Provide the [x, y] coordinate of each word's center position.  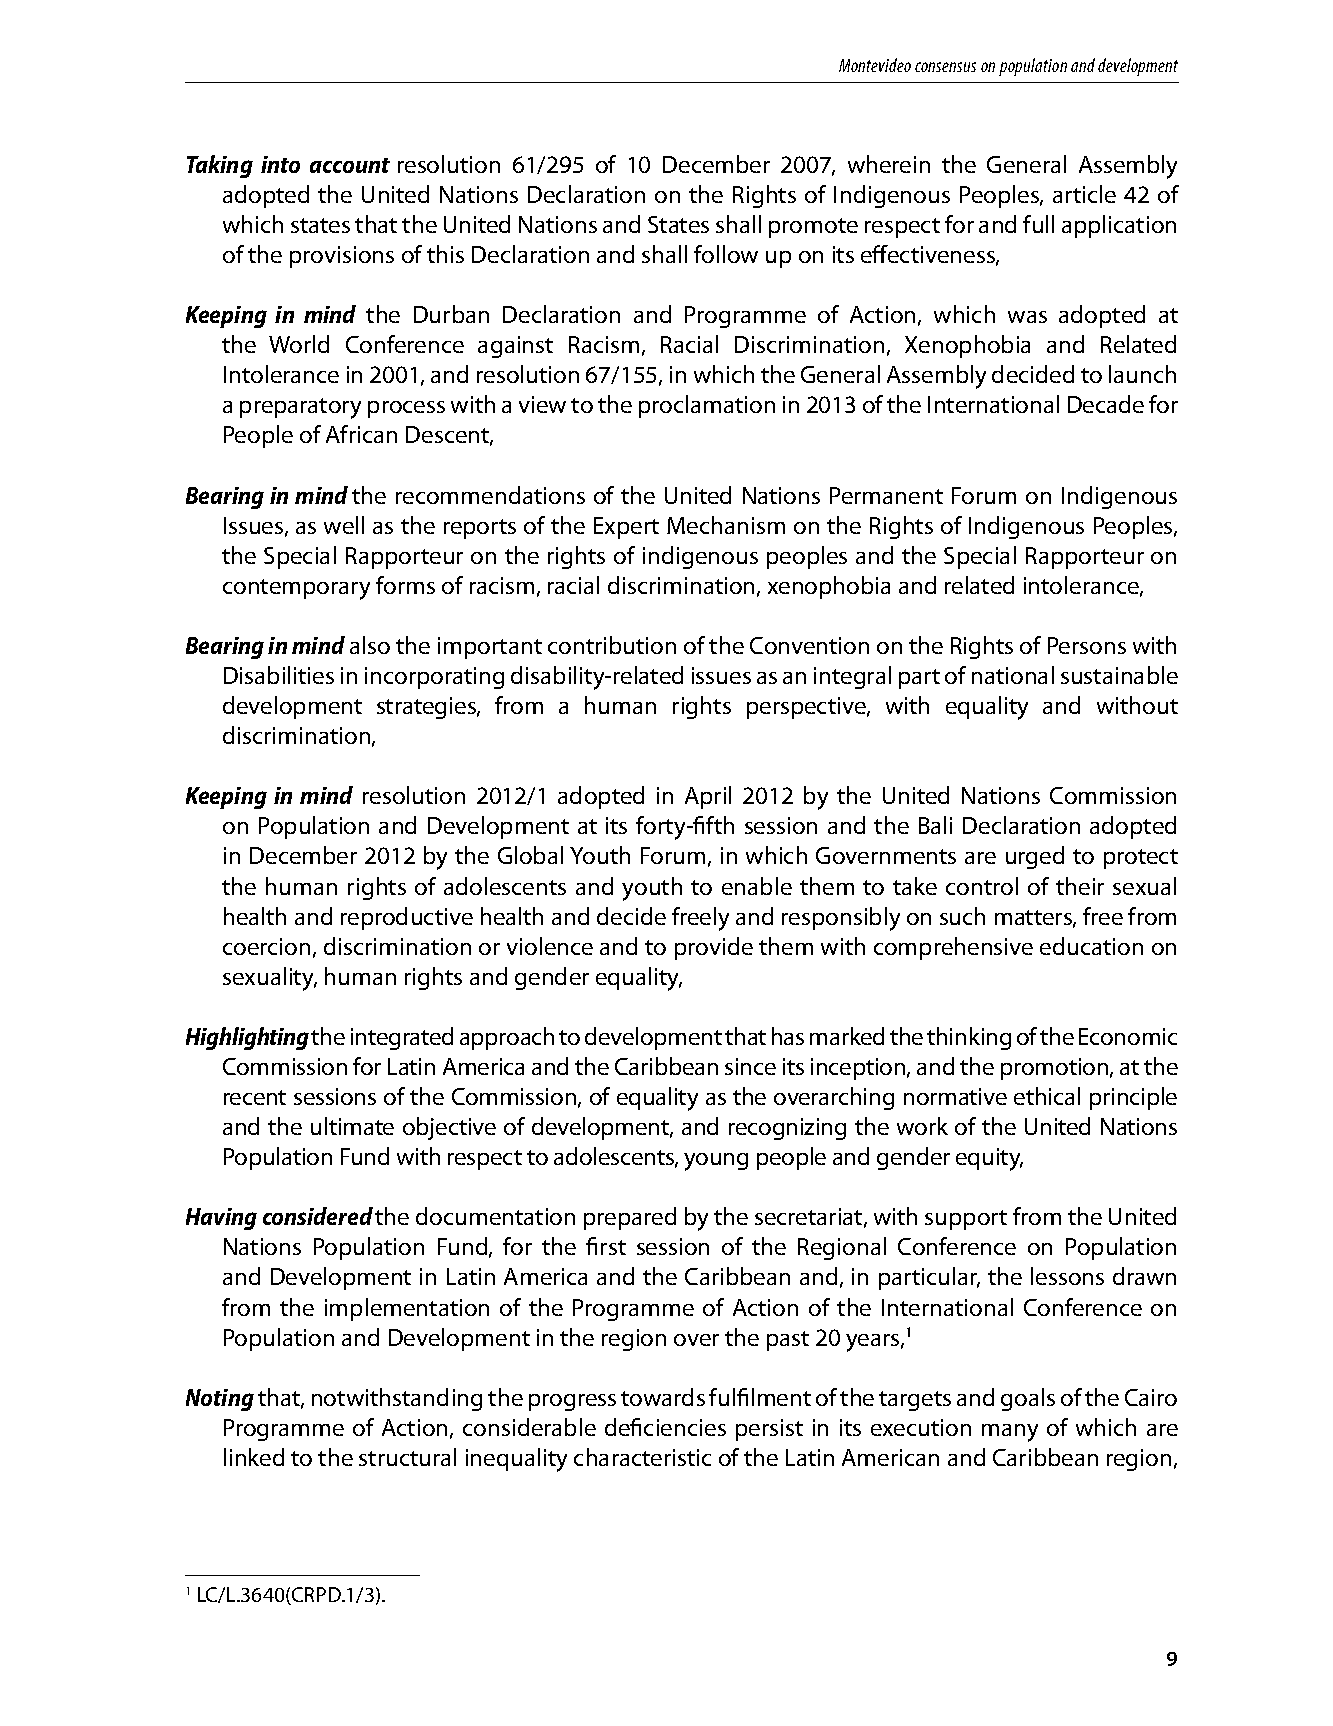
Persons [1087, 645]
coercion [266, 946]
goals [1028, 1399]
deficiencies [665, 1427]
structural [407, 1457]
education [1091, 946]
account [350, 165]
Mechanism [726, 525]
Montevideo [875, 65]
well [344, 525]
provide [714, 948]
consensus [945, 67]
